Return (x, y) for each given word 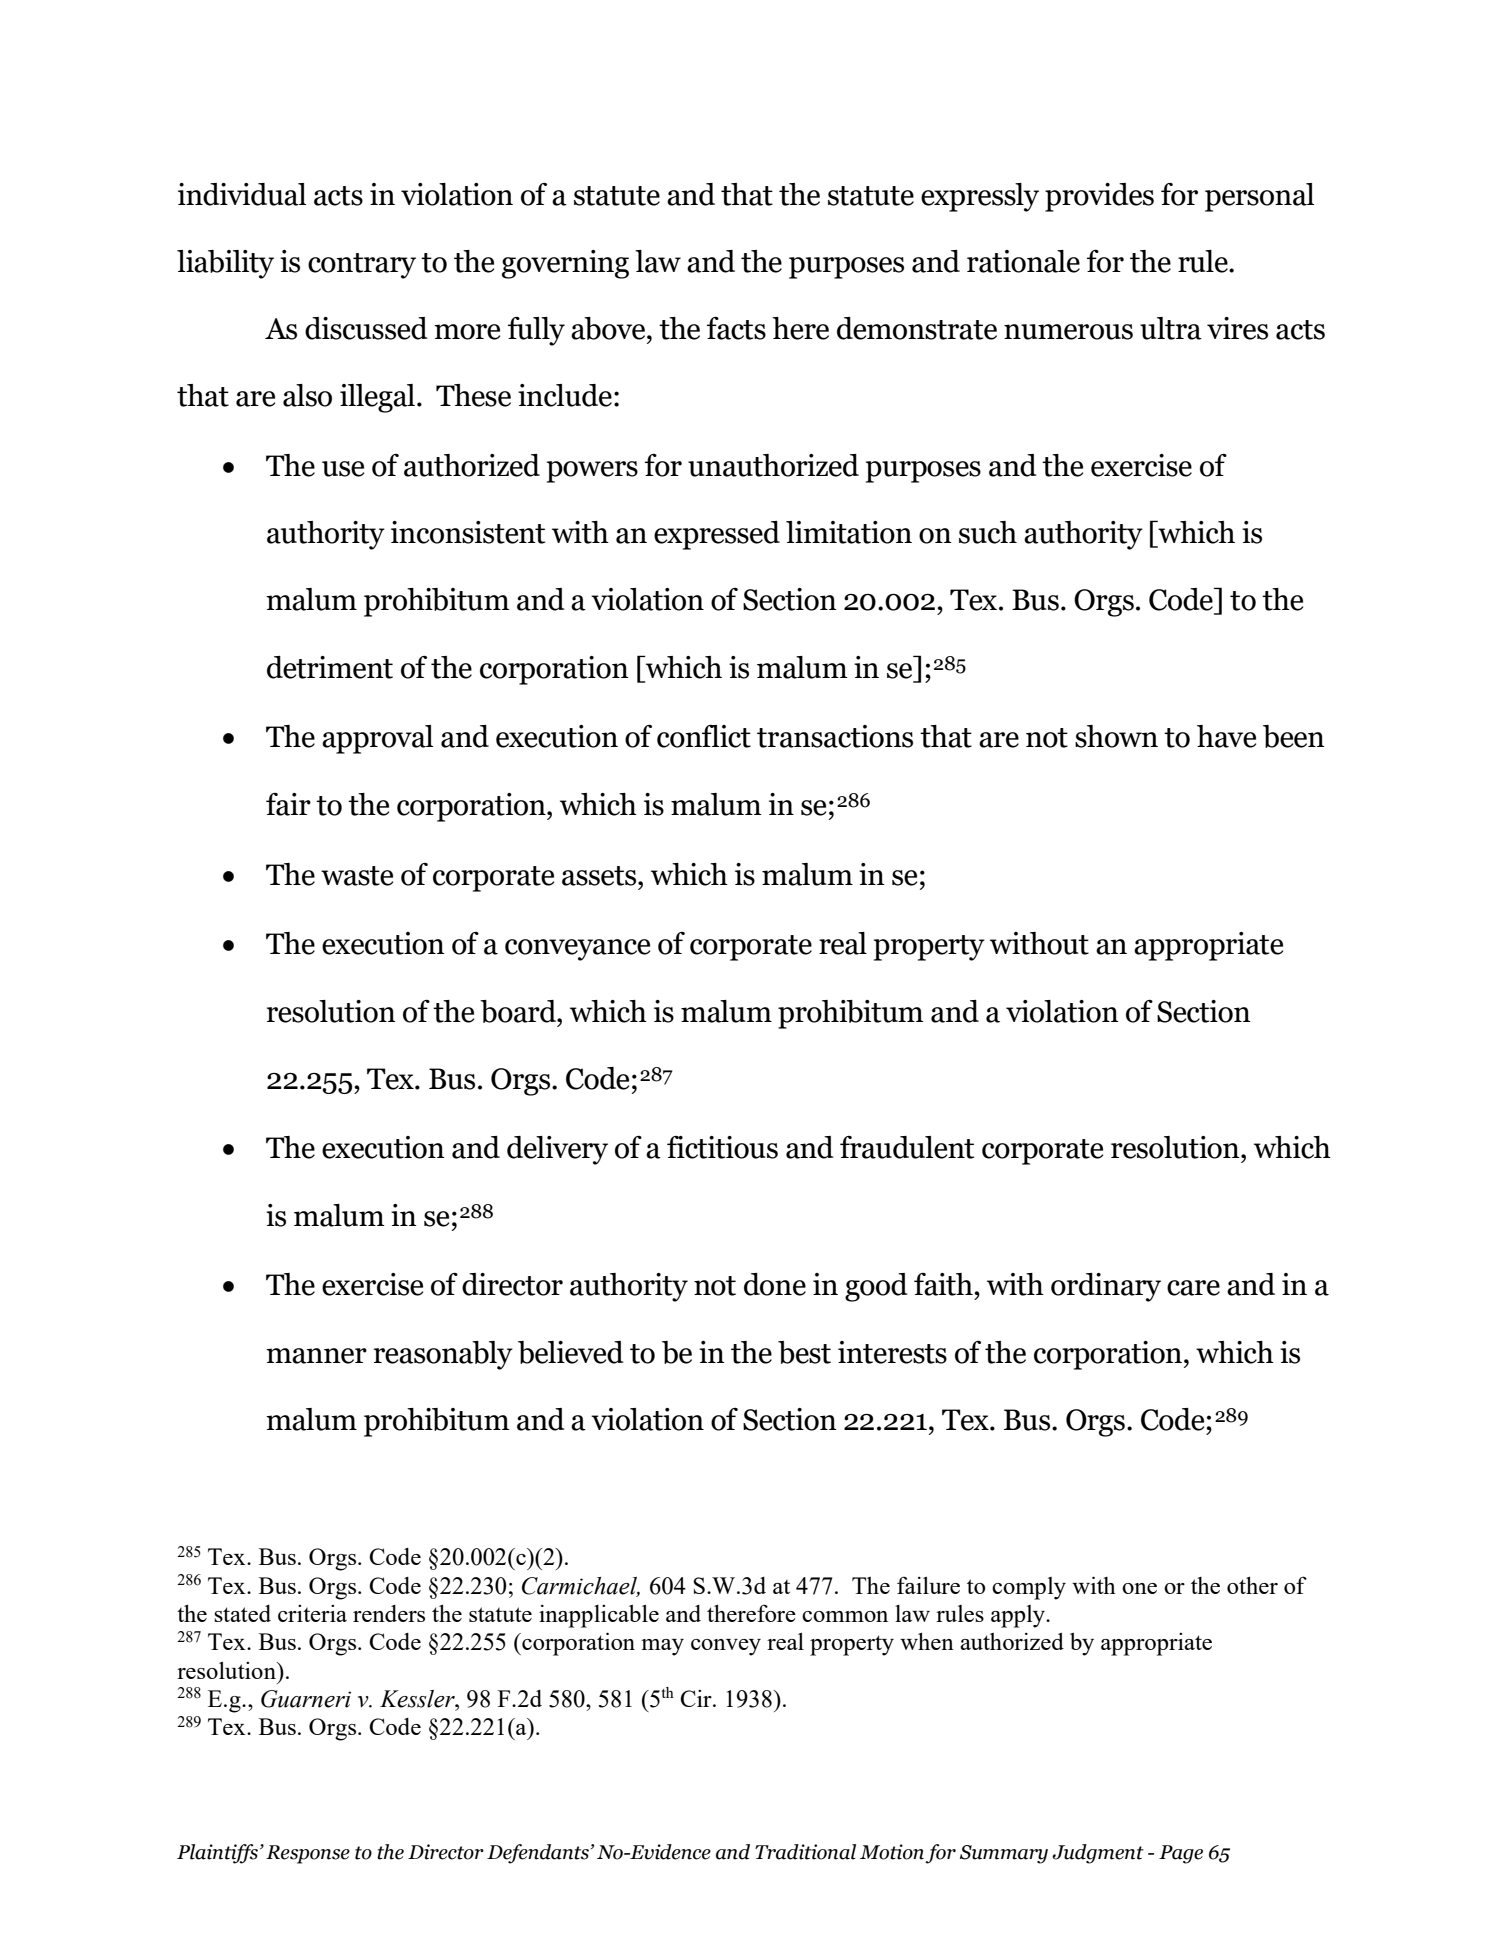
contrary (362, 266)
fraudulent (907, 1147)
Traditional (805, 1852)
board (519, 1011)
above (609, 328)
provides (1099, 197)
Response (308, 1854)
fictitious (722, 1147)
